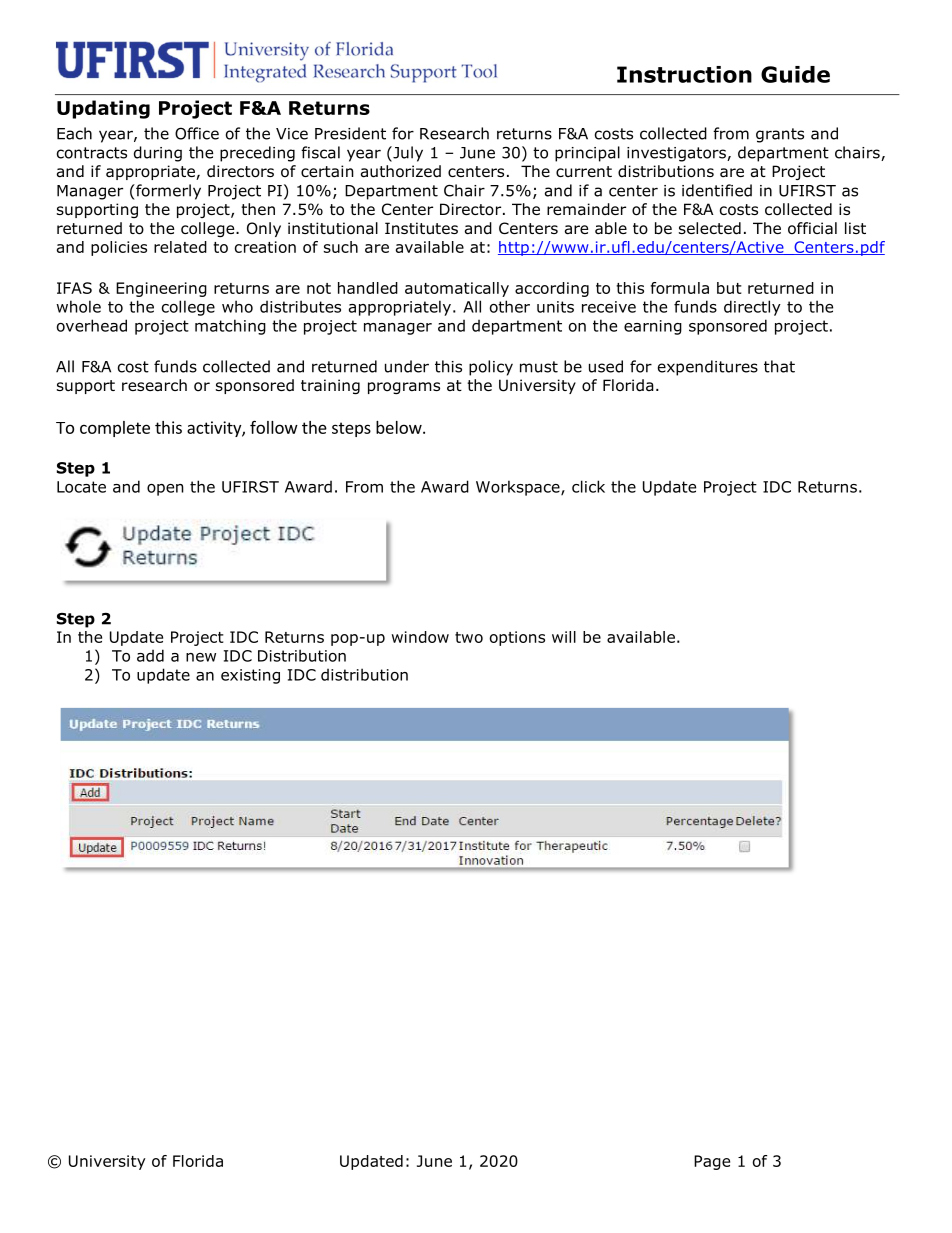 The image size is (952, 1233). I want to click on Page, so click(712, 1162).
